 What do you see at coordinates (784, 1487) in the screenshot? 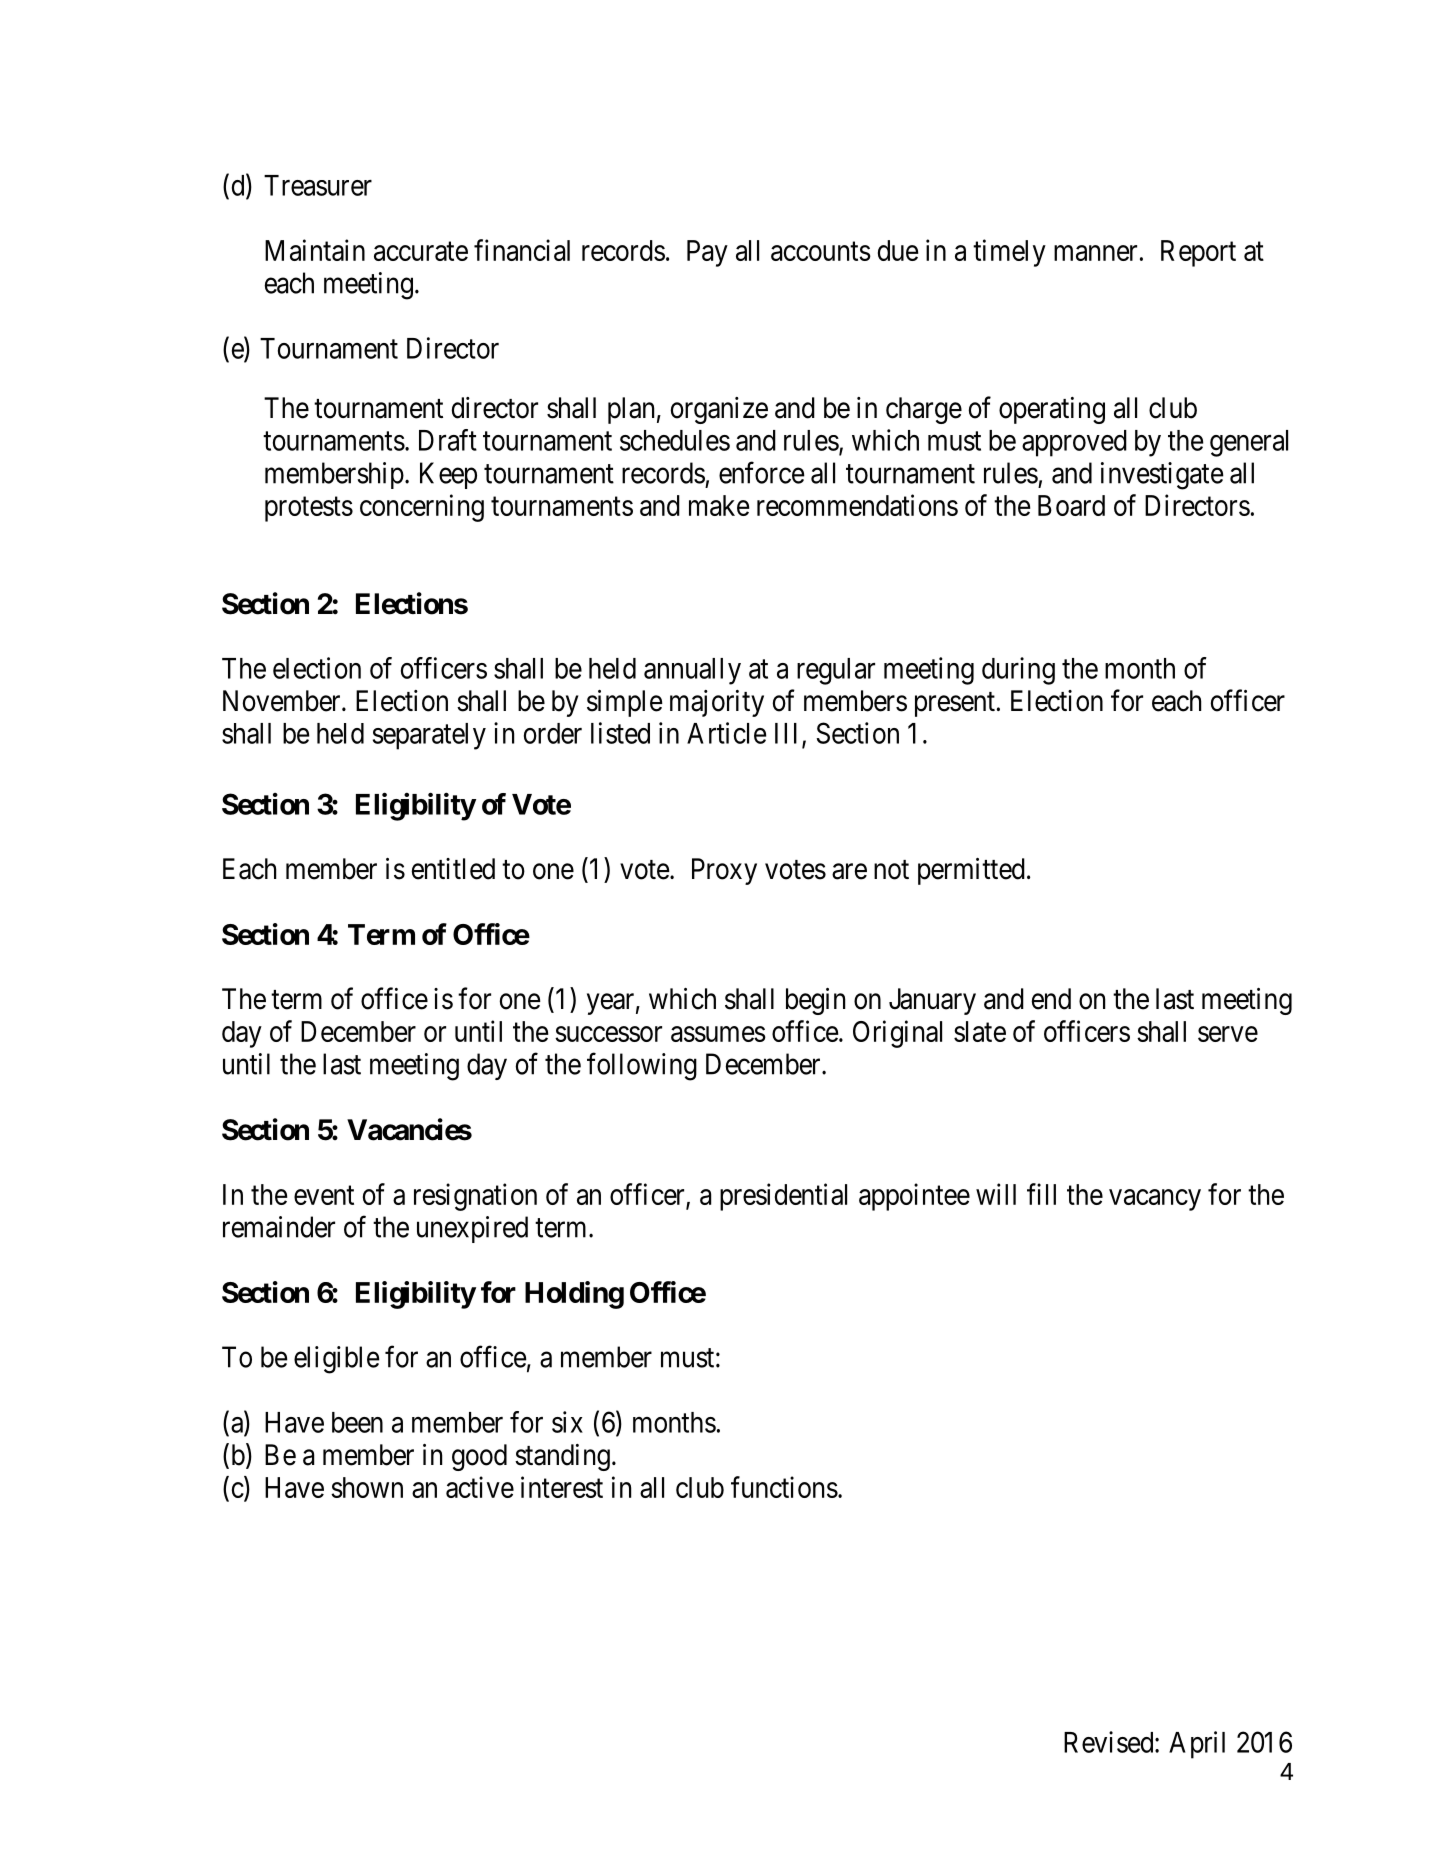
I see `functions` at bounding box center [784, 1487].
